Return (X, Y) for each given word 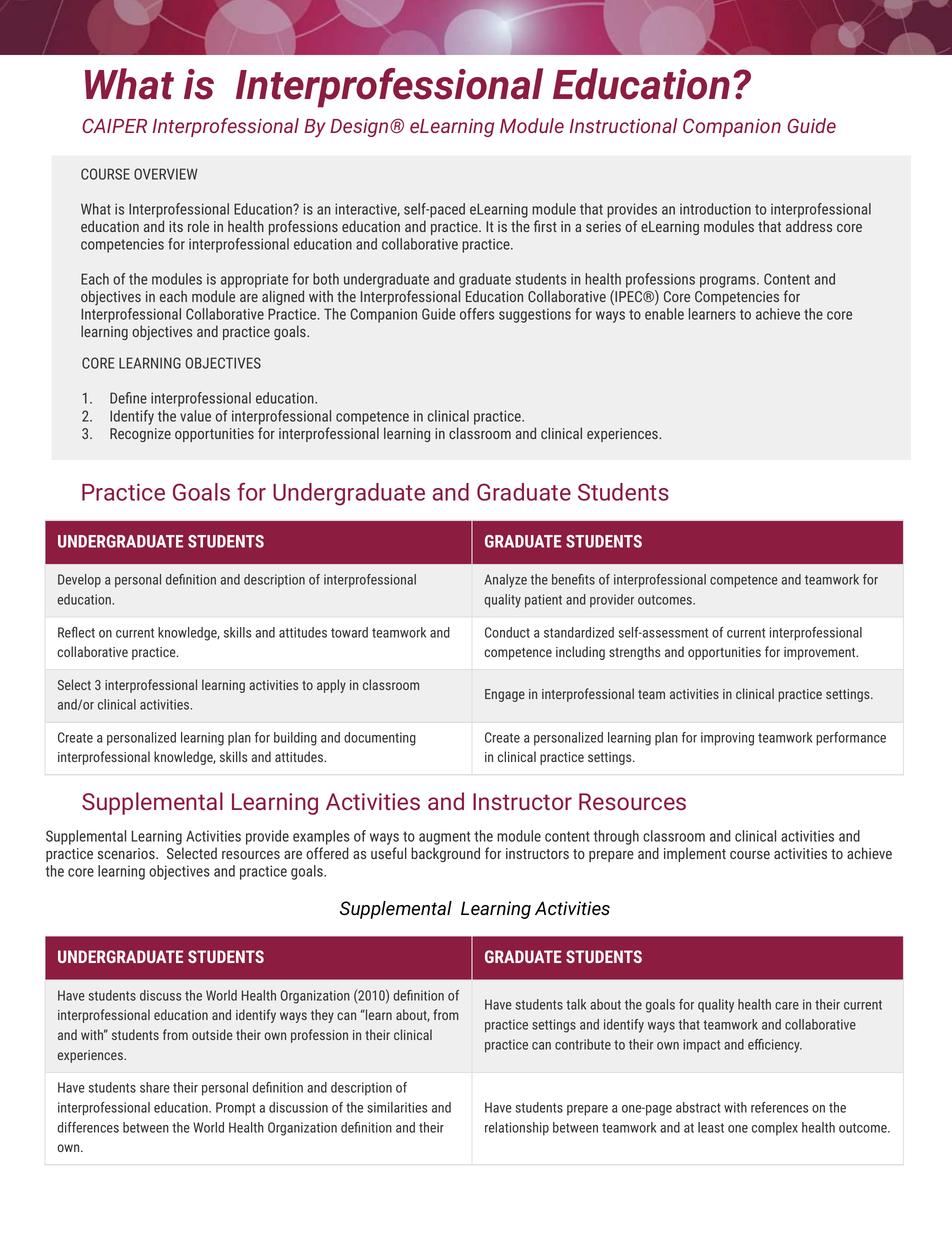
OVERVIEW (166, 174)
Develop (79, 581)
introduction (715, 209)
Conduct (507, 632)
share (155, 1087)
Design (360, 128)
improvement (821, 653)
